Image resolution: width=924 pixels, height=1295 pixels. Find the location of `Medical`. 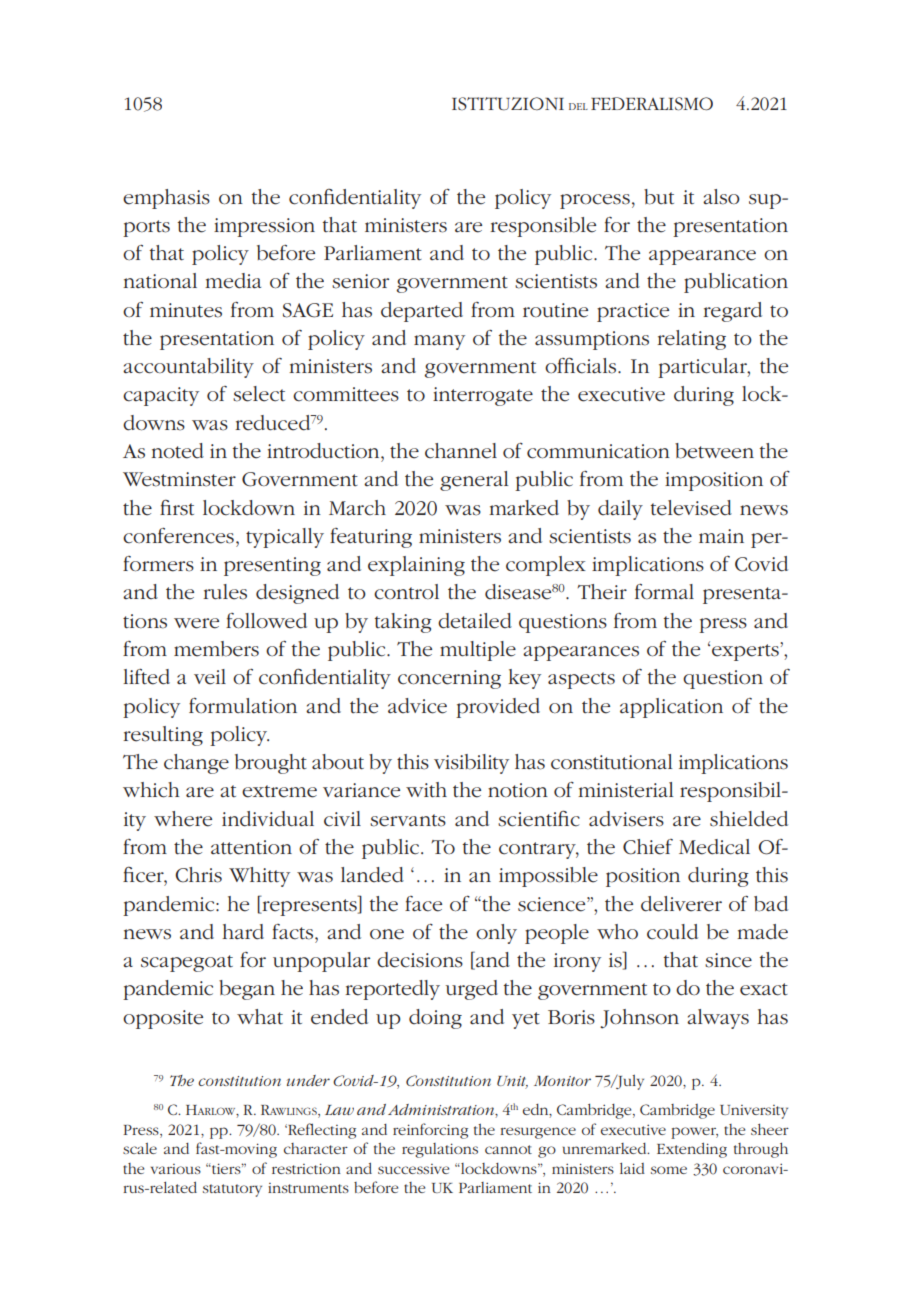

Medical is located at coordinates (714, 847).
